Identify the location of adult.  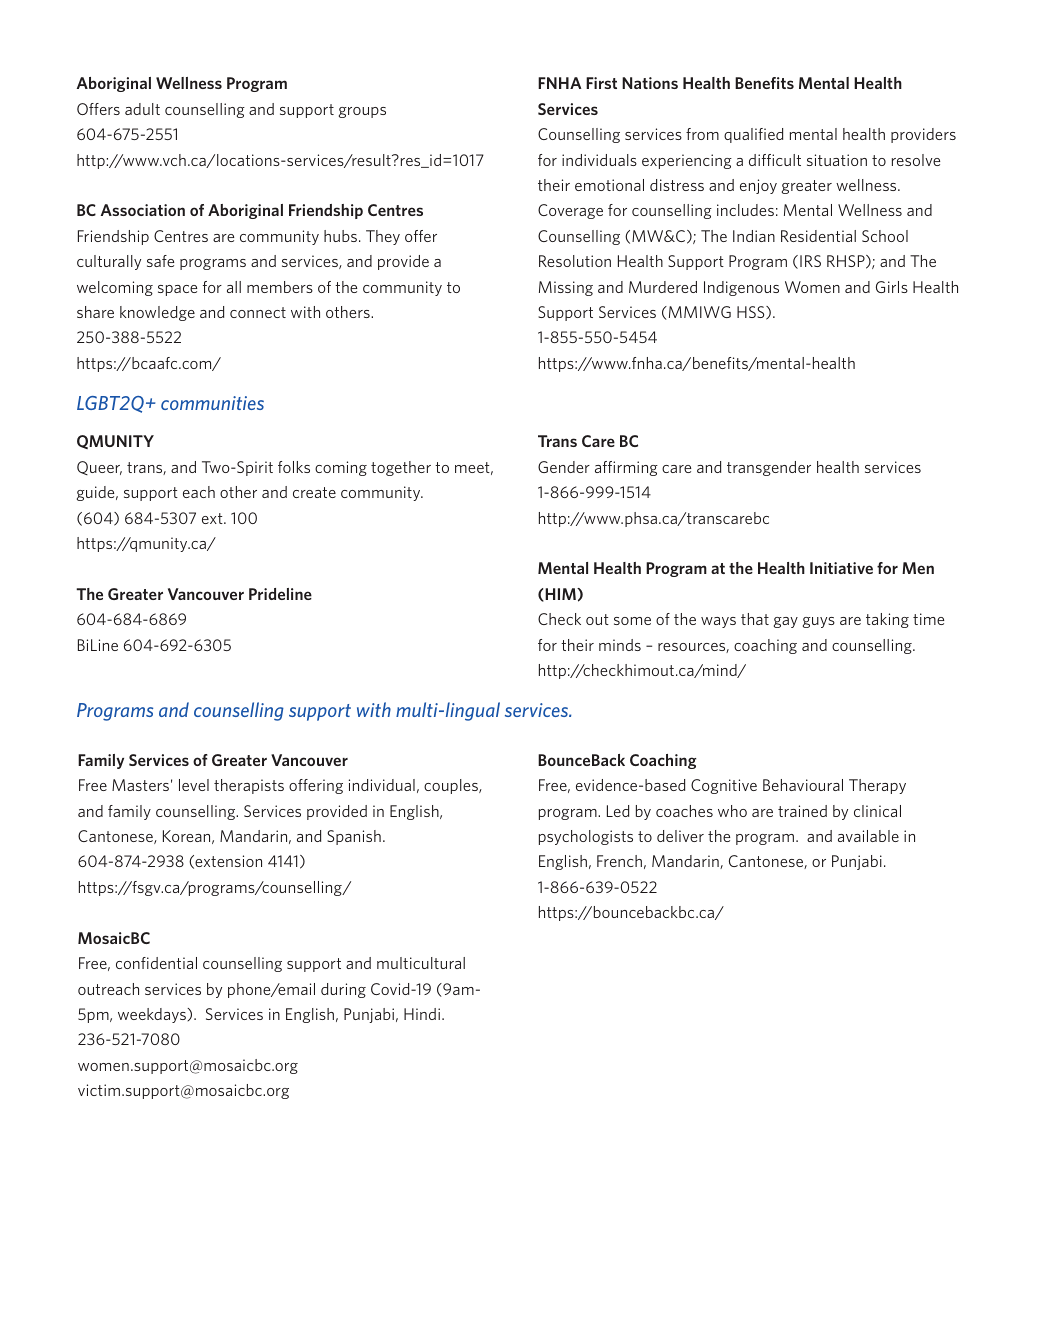
(142, 109).
